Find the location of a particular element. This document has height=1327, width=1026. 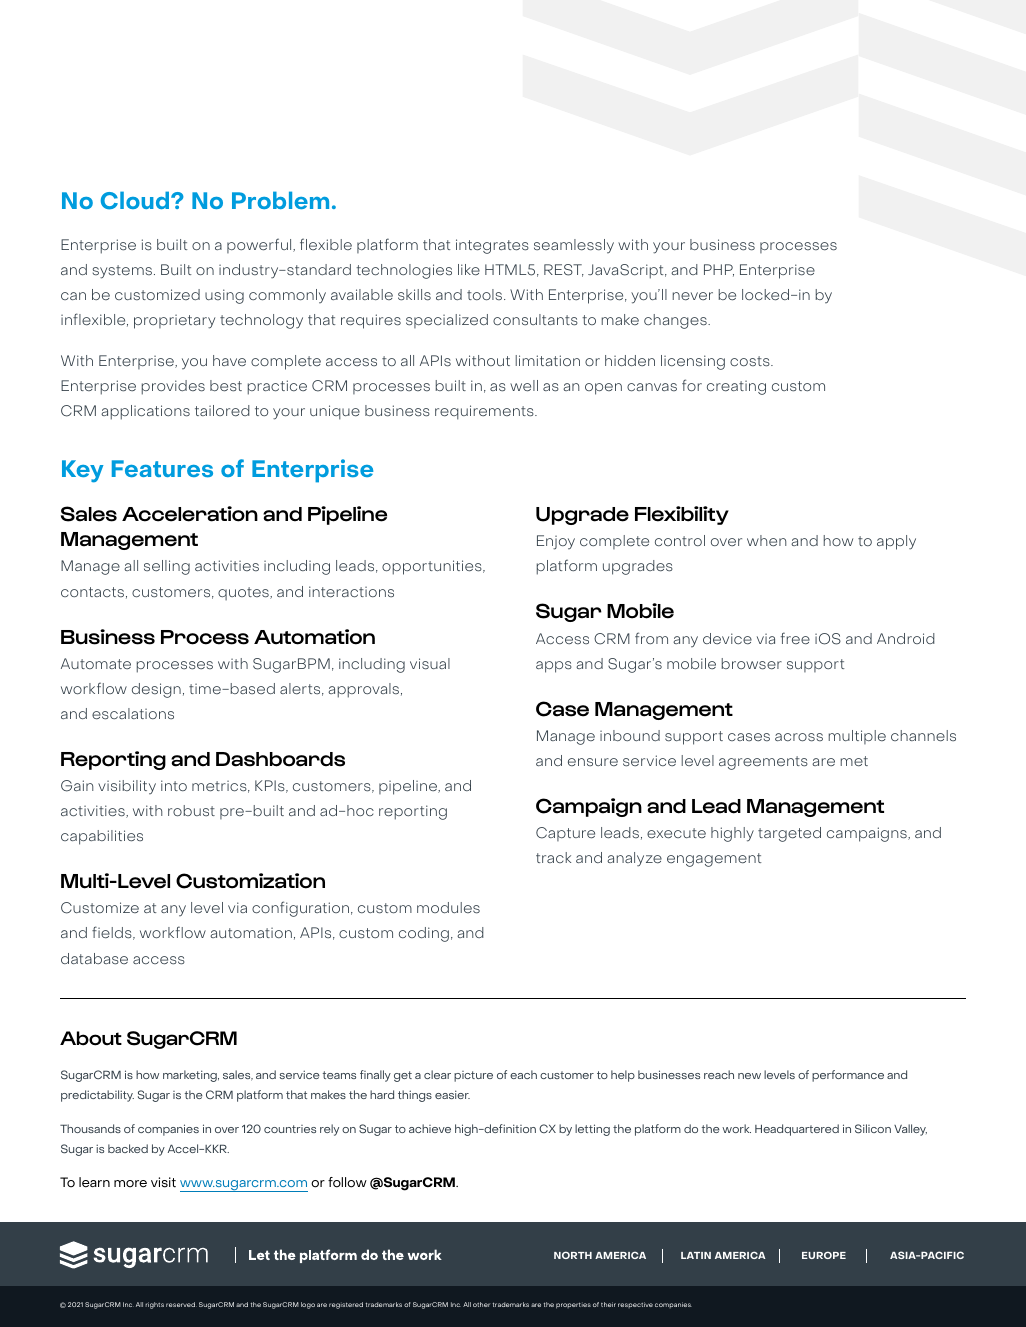

into is located at coordinates (174, 785).
